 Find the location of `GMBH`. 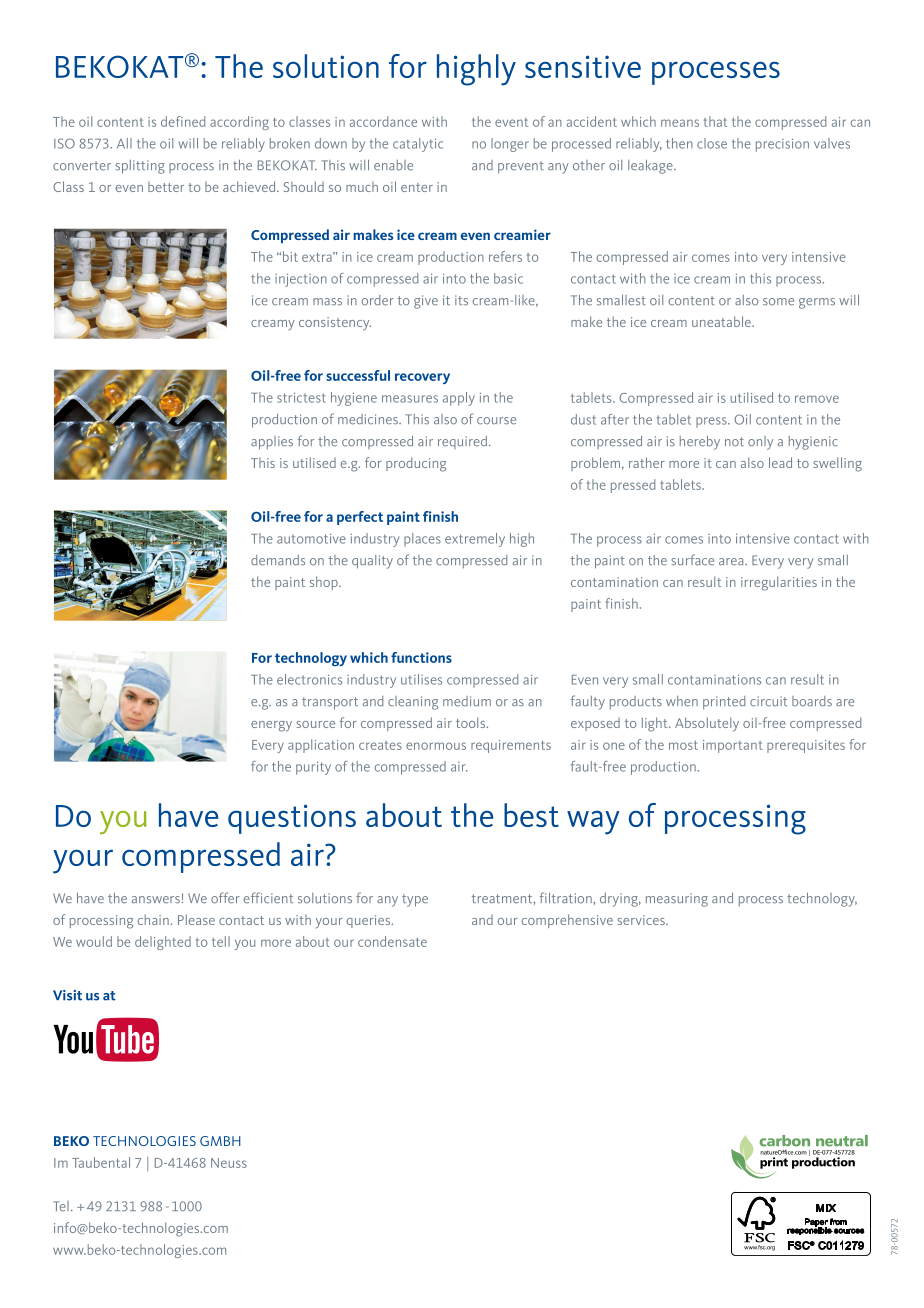

GMBH is located at coordinates (220, 1141).
